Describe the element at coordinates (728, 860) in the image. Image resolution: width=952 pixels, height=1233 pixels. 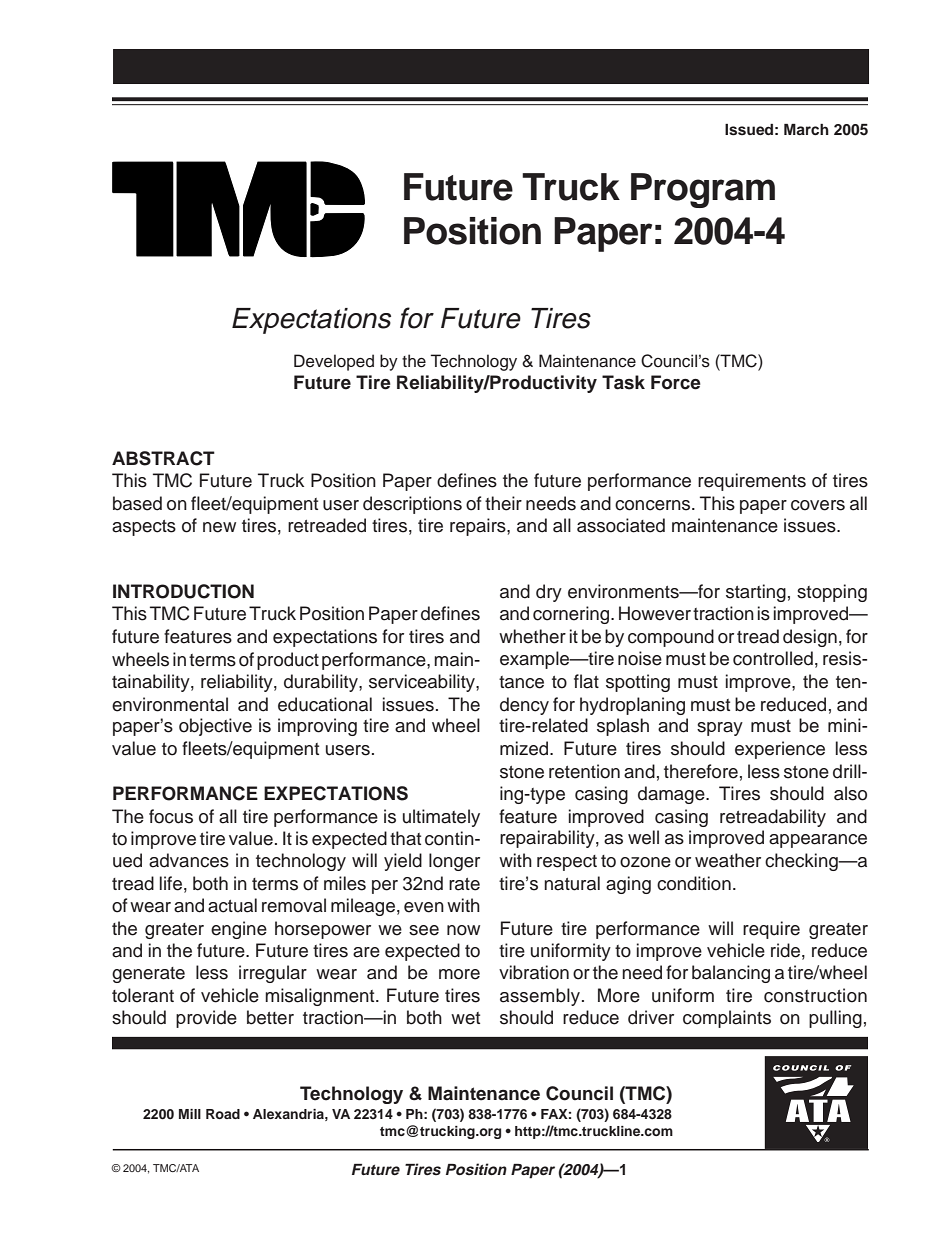
I see `weather` at that location.
